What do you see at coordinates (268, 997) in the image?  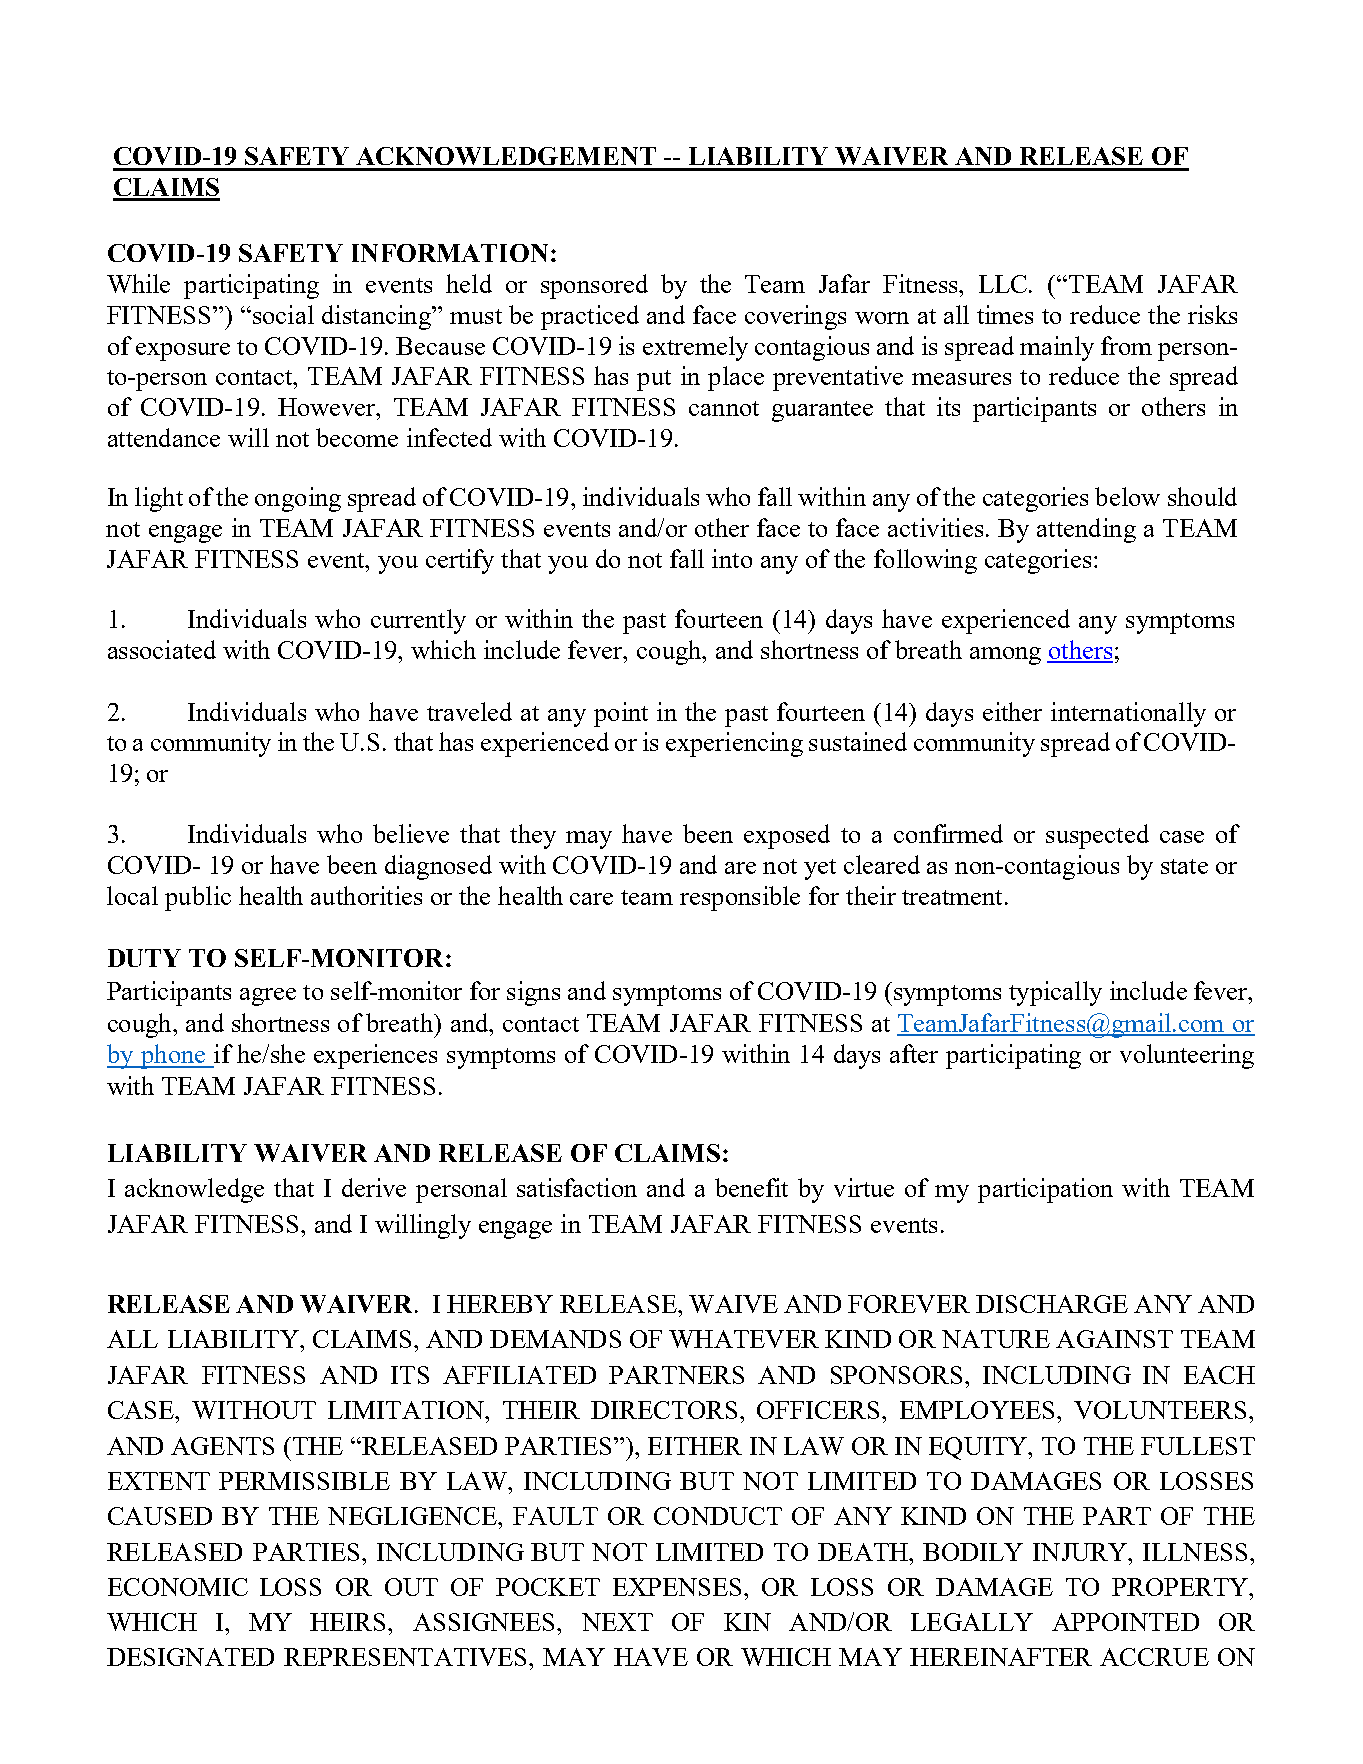 I see `agree` at bounding box center [268, 997].
